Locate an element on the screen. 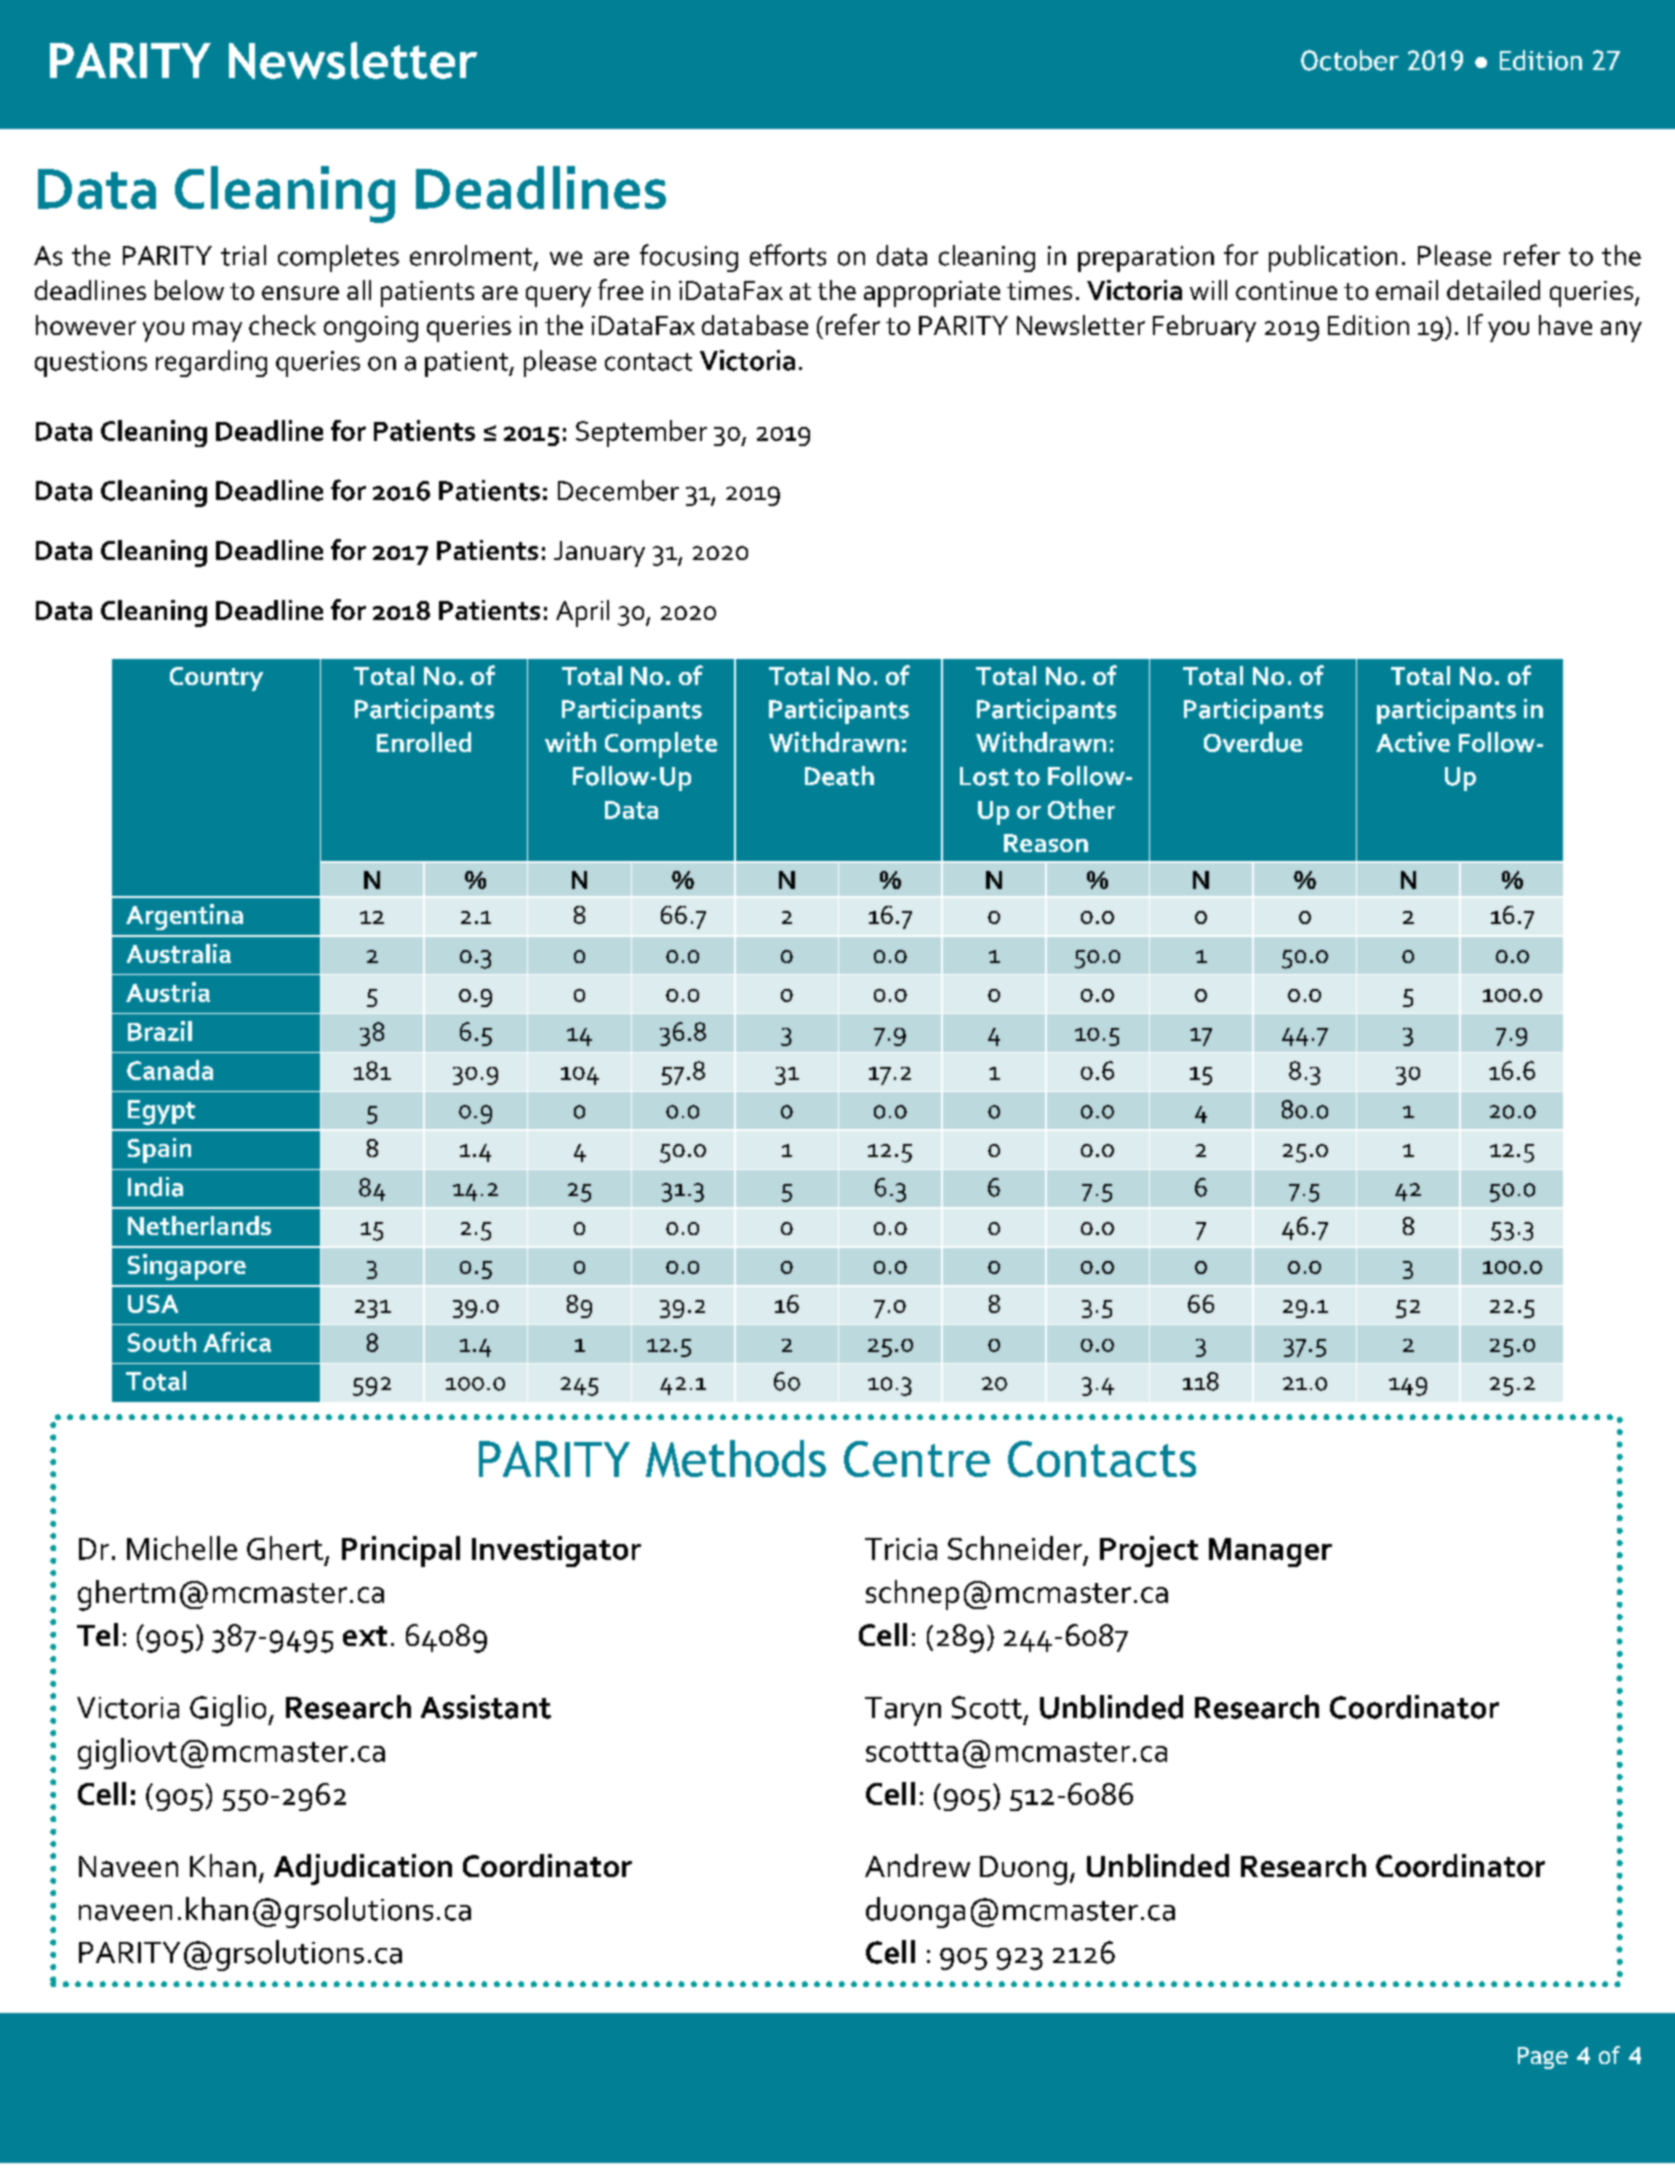 The width and height of the screenshot is (1675, 2168). October is located at coordinates (1350, 60).
